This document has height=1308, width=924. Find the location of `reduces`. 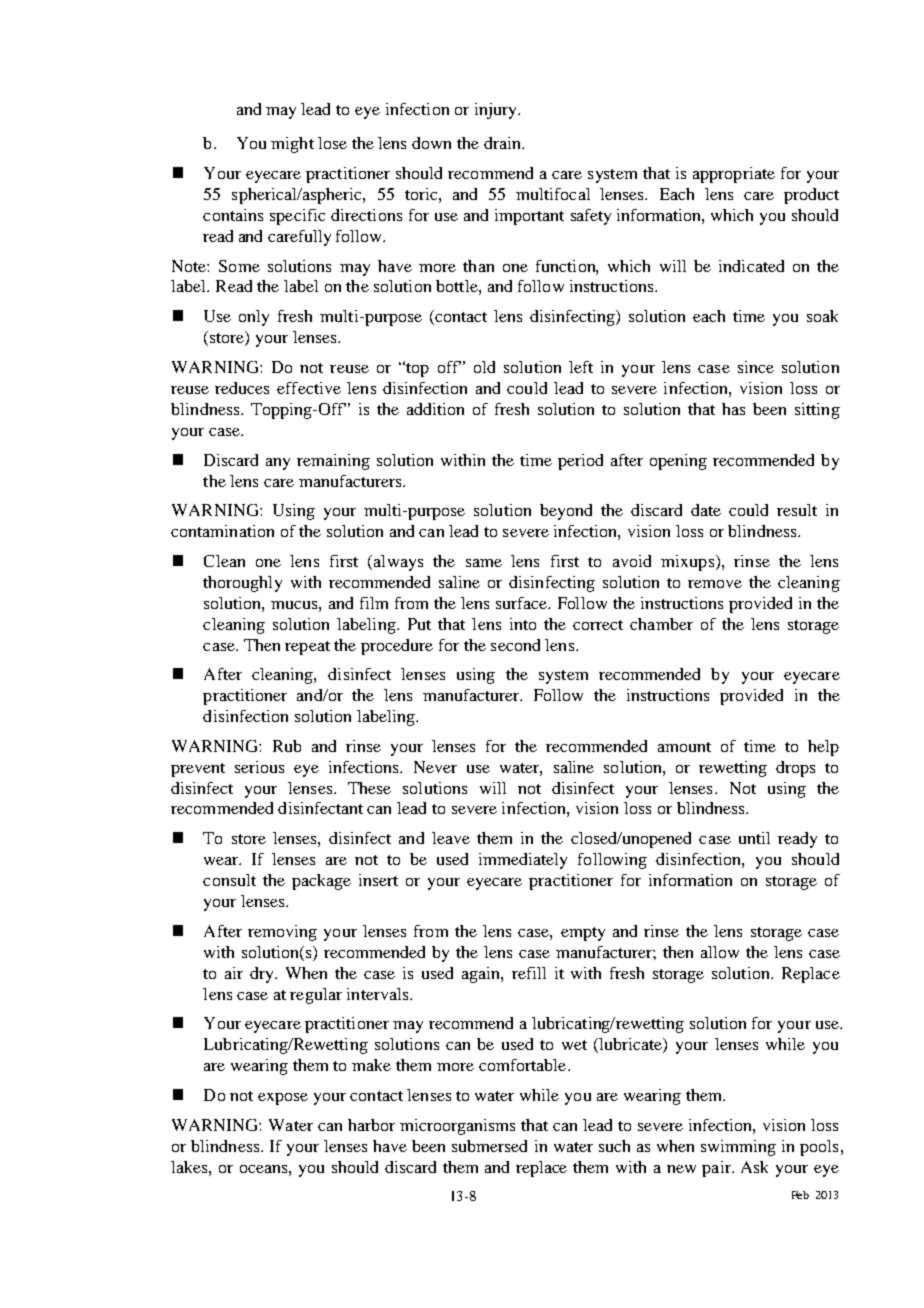

reduces is located at coordinates (242, 388).
